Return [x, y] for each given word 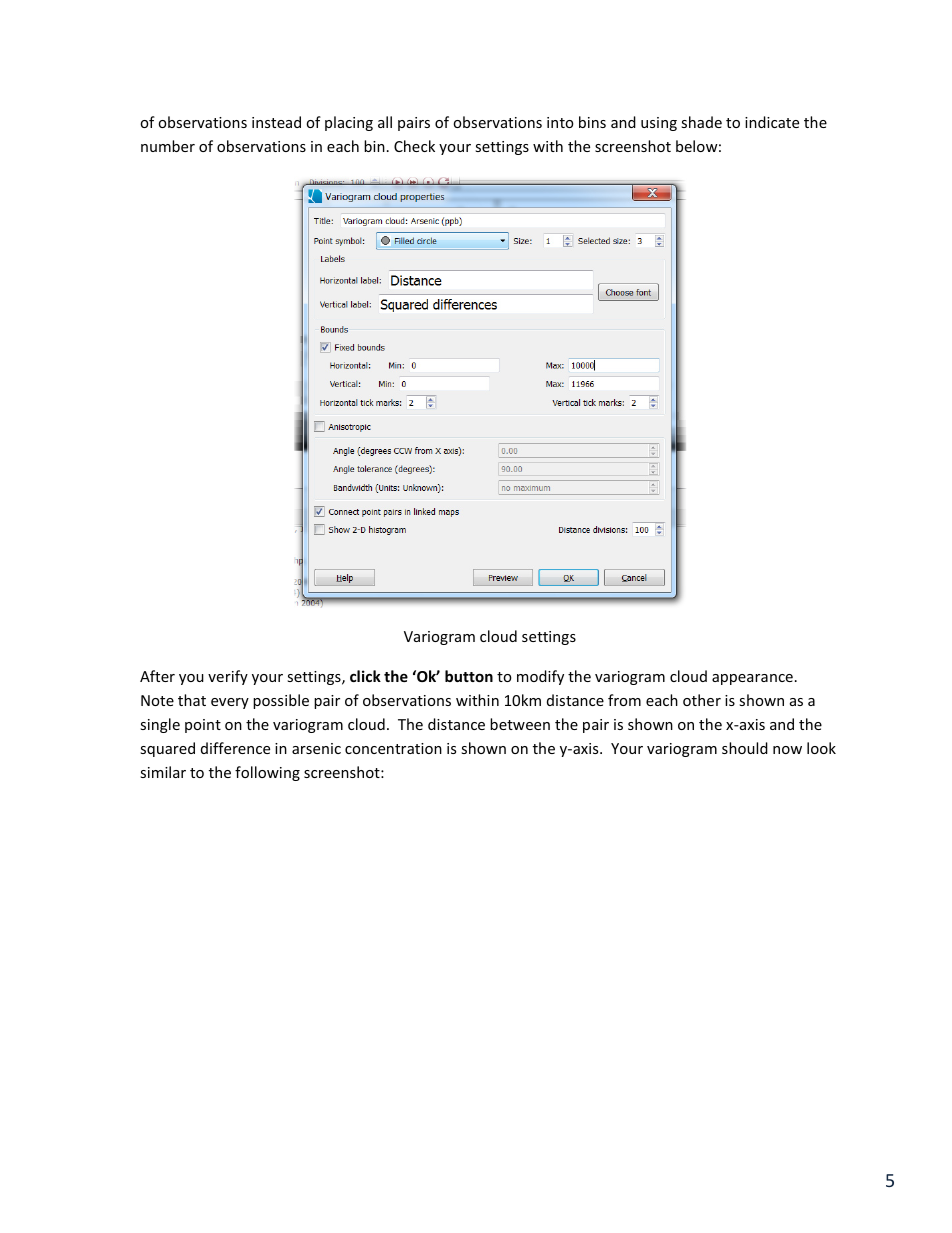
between [520, 724]
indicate [772, 122]
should [745, 748]
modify [540, 677]
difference [235, 748]
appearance [752, 679]
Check [414, 146]
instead [276, 122]
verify [228, 677]
